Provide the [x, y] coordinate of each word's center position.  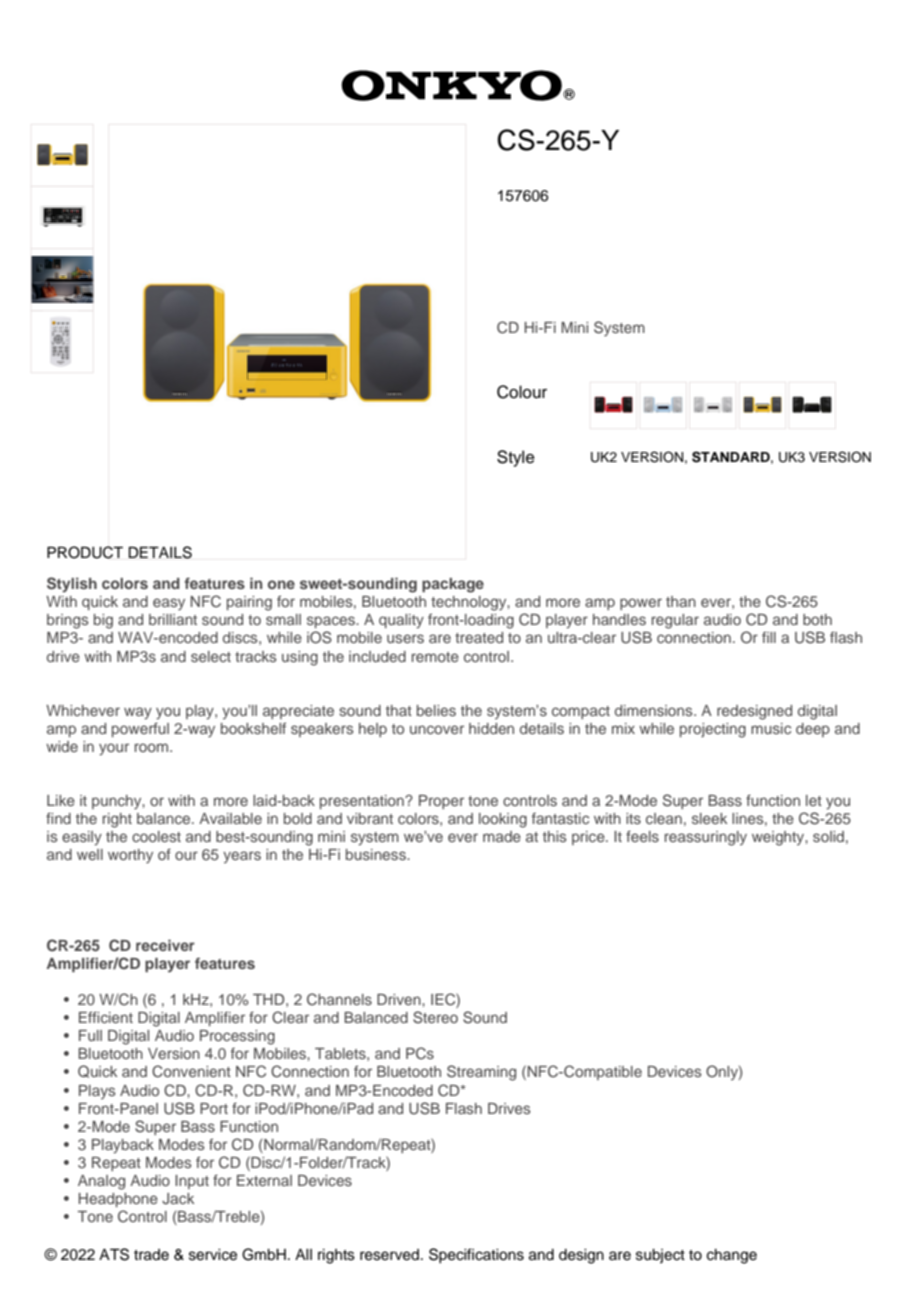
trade [151, 1255]
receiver [165, 945]
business [377, 854]
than [681, 601]
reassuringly [706, 838]
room [153, 747]
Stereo [435, 1017]
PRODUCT [85, 552]
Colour [522, 392]
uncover [437, 729]
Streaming [481, 1073]
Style [516, 458]
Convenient [191, 1071]
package [453, 585]
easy [169, 604]
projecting [713, 730]
